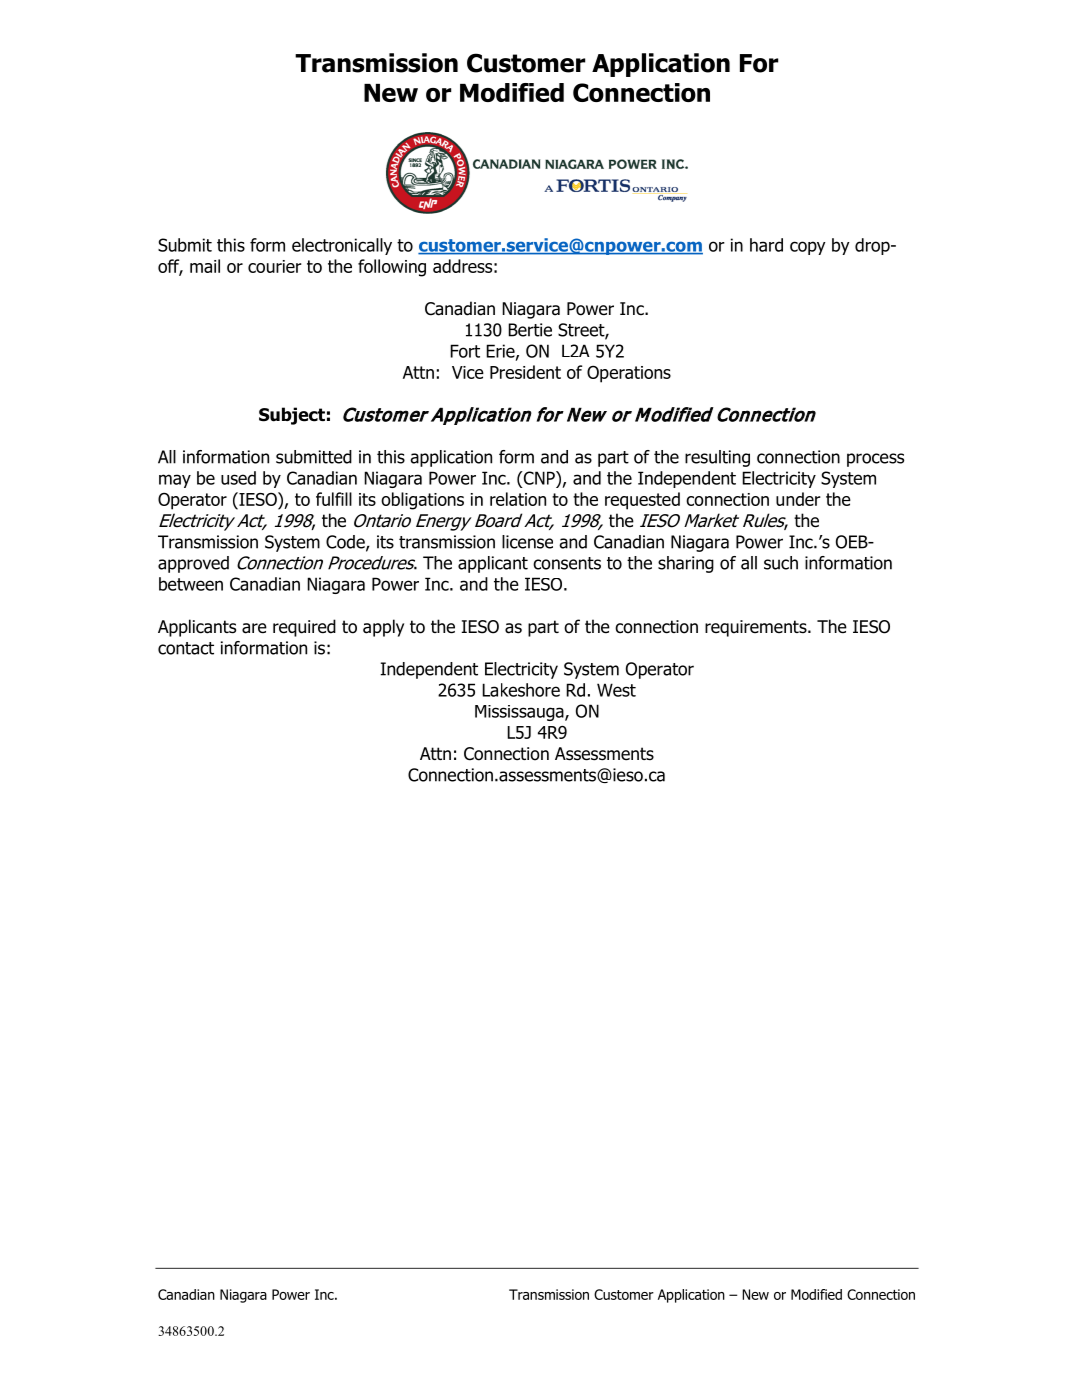 The width and height of the screenshot is (1074, 1390). I want to click on relation, so click(518, 499).
